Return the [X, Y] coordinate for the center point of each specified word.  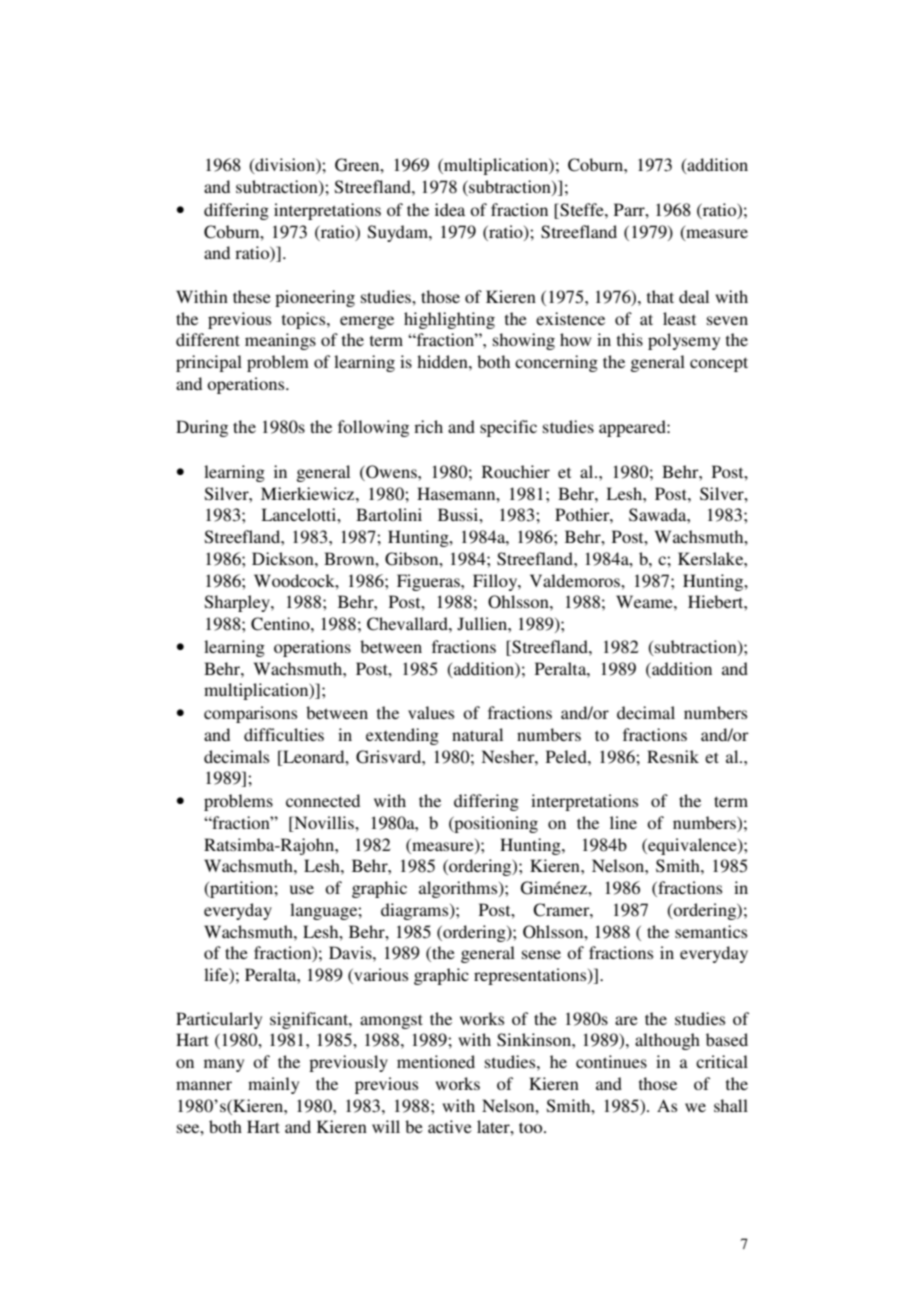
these [252, 296]
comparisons [250, 714]
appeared [633, 428]
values [431, 712]
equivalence [692, 846]
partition [241, 889]
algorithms [459, 889]
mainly [273, 1085]
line [623, 822]
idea [450, 209]
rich [428, 426]
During [202, 428]
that [660, 296]
